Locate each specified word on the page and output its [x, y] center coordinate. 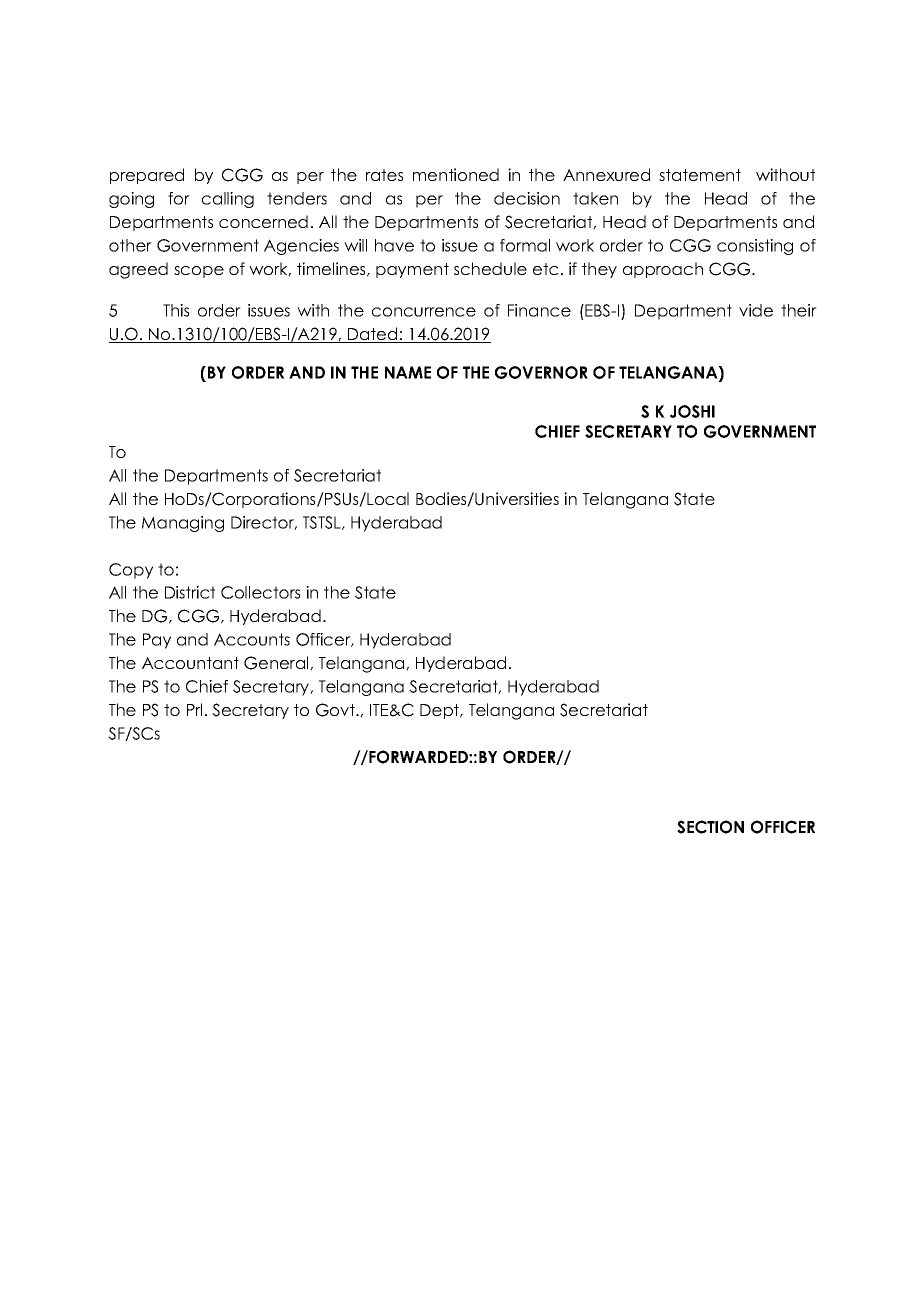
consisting [755, 247]
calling [228, 200]
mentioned [456, 174]
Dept [441, 711]
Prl [194, 709]
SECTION [710, 827]
